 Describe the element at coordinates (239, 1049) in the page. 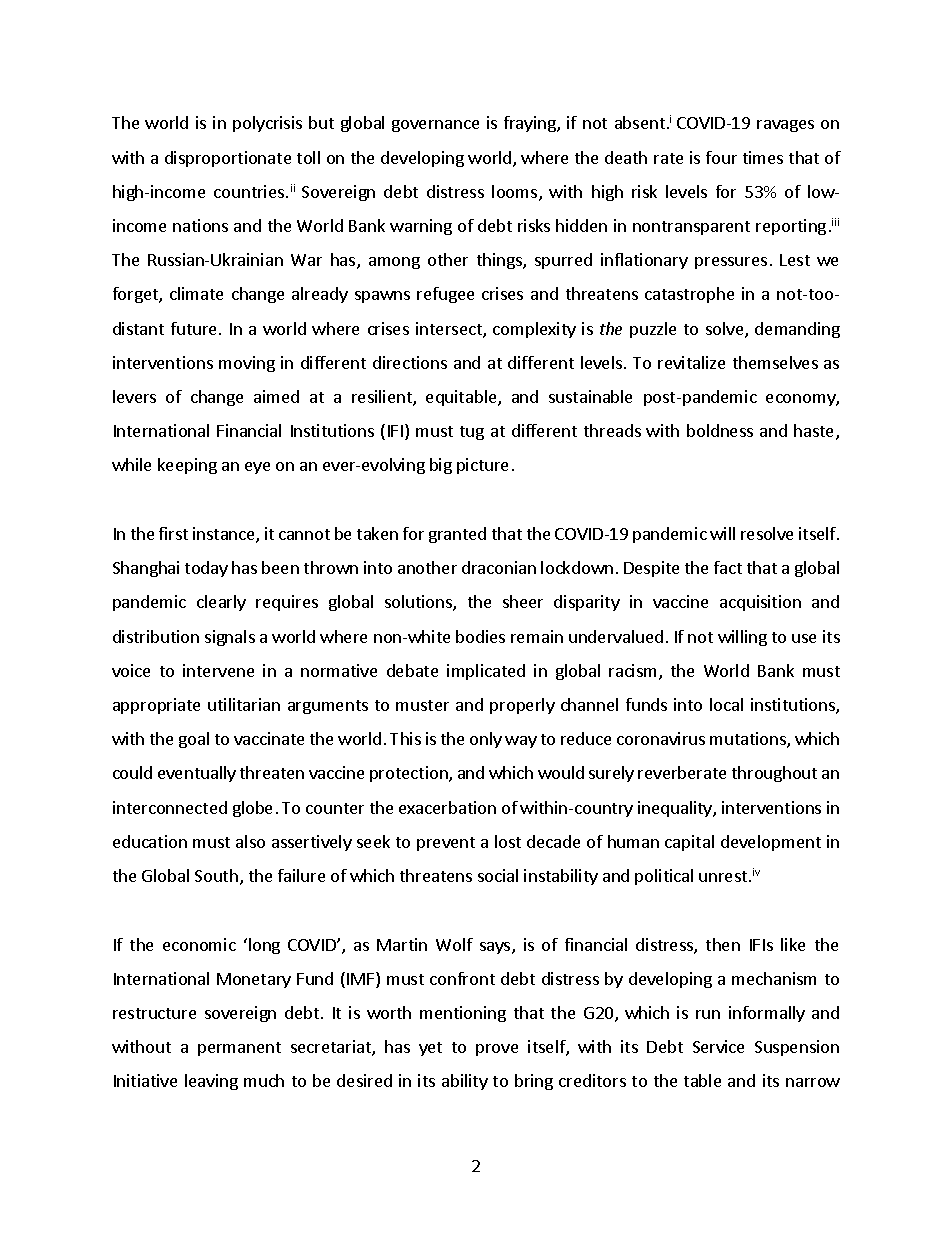

I see `permanent` at that location.
